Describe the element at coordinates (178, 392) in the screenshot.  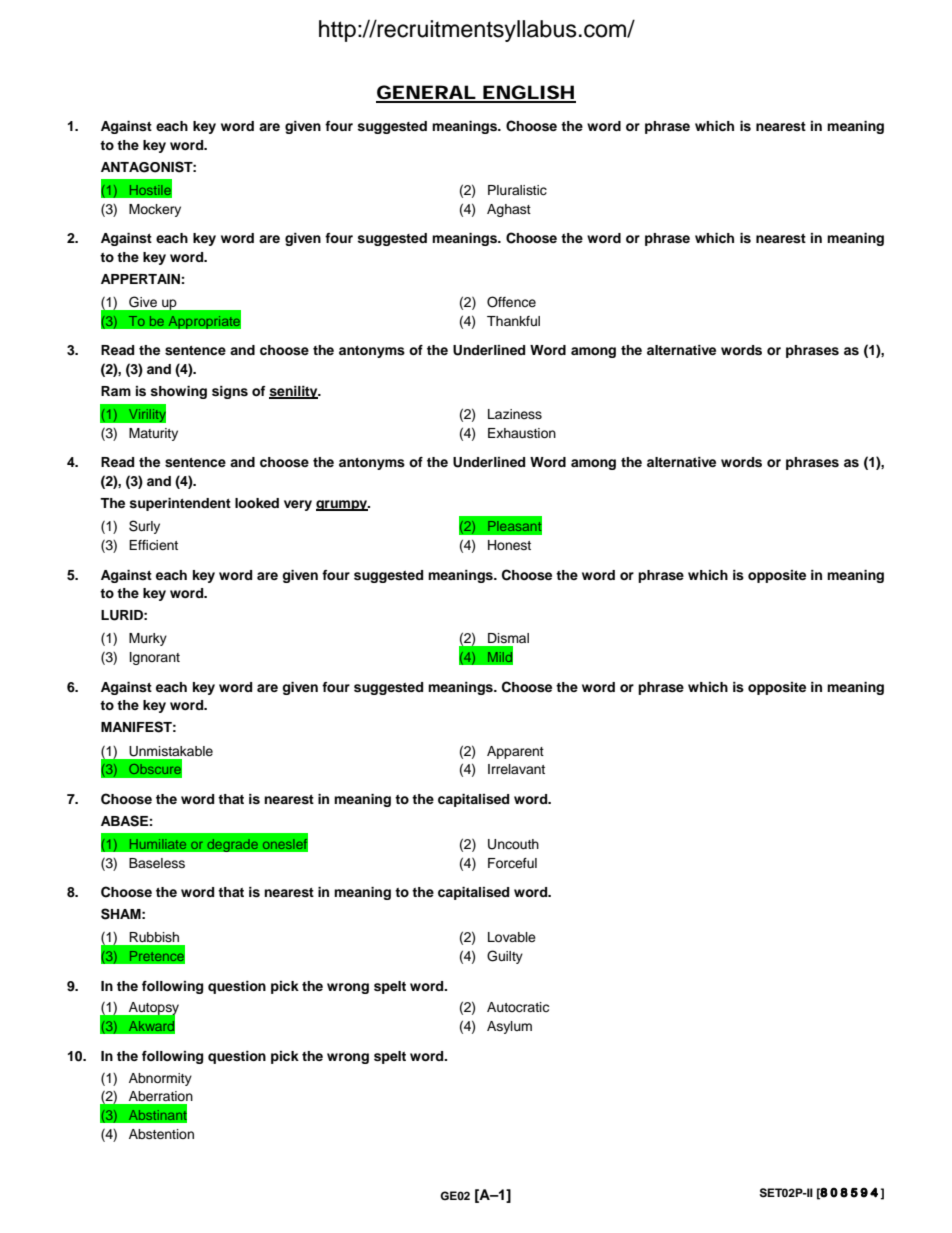
I see `showing` at that location.
